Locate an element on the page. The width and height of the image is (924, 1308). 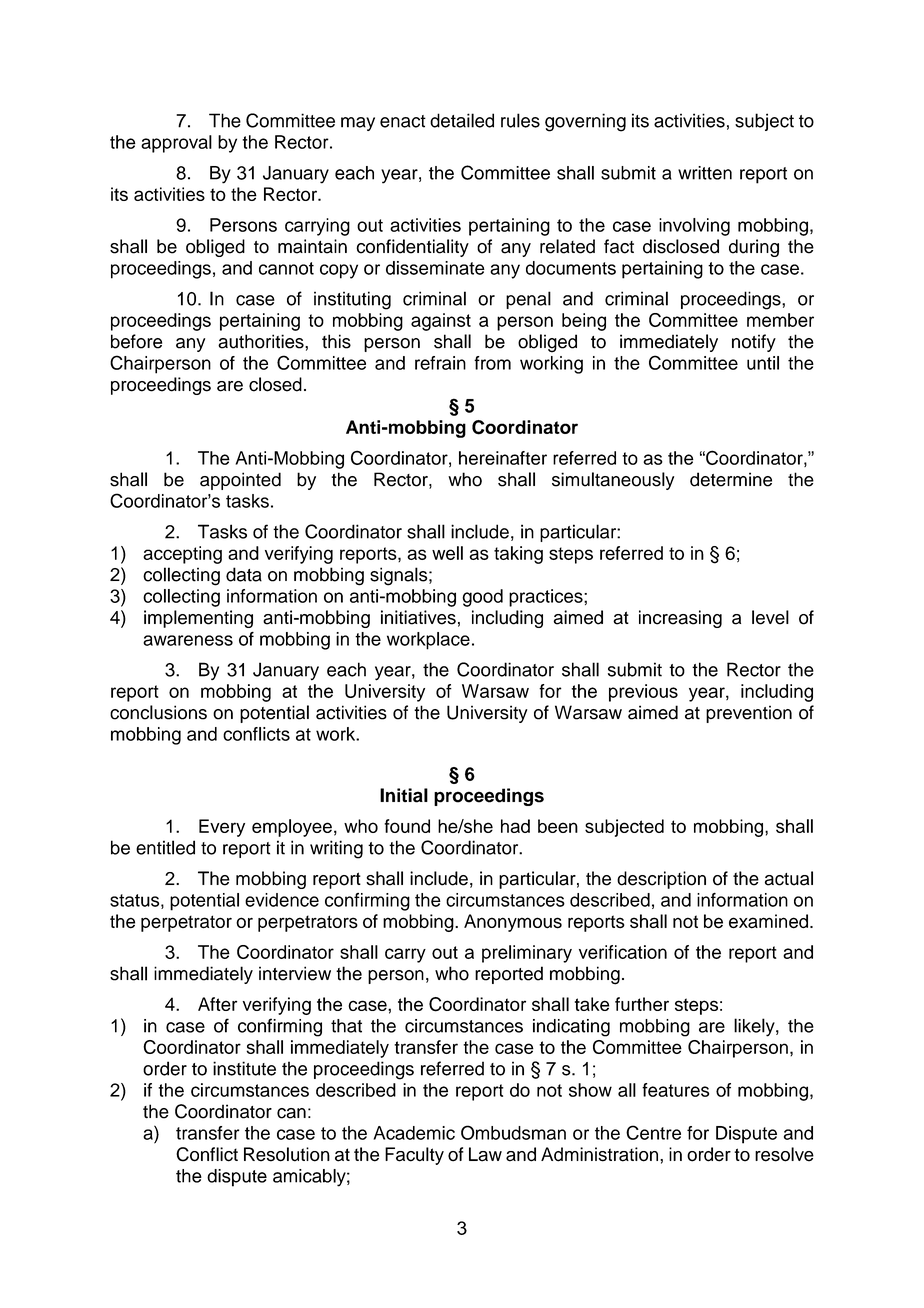
Anonymous is located at coordinates (513, 923).
